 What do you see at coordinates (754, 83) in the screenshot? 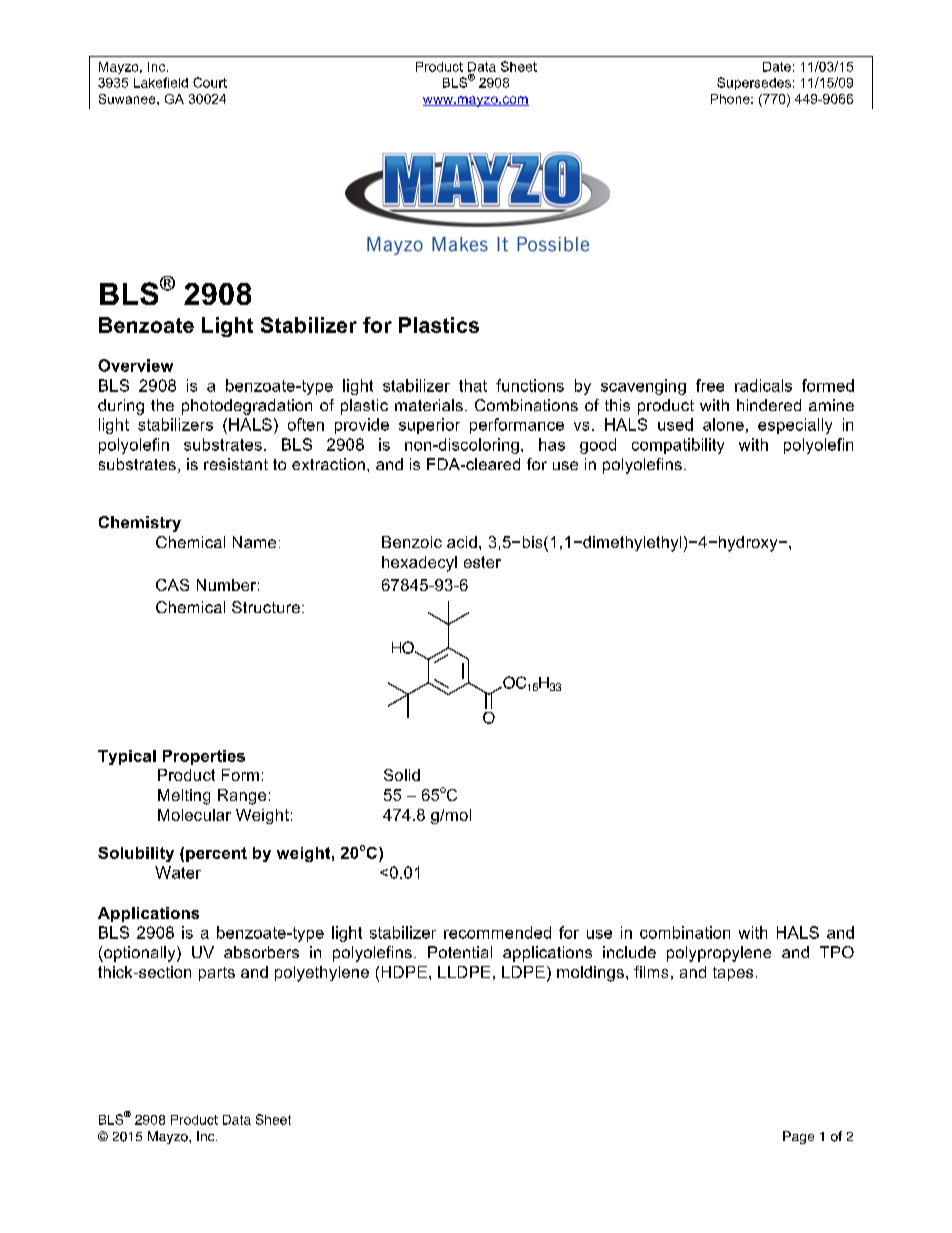
I see `Supersedes` at bounding box center [754, 83].
